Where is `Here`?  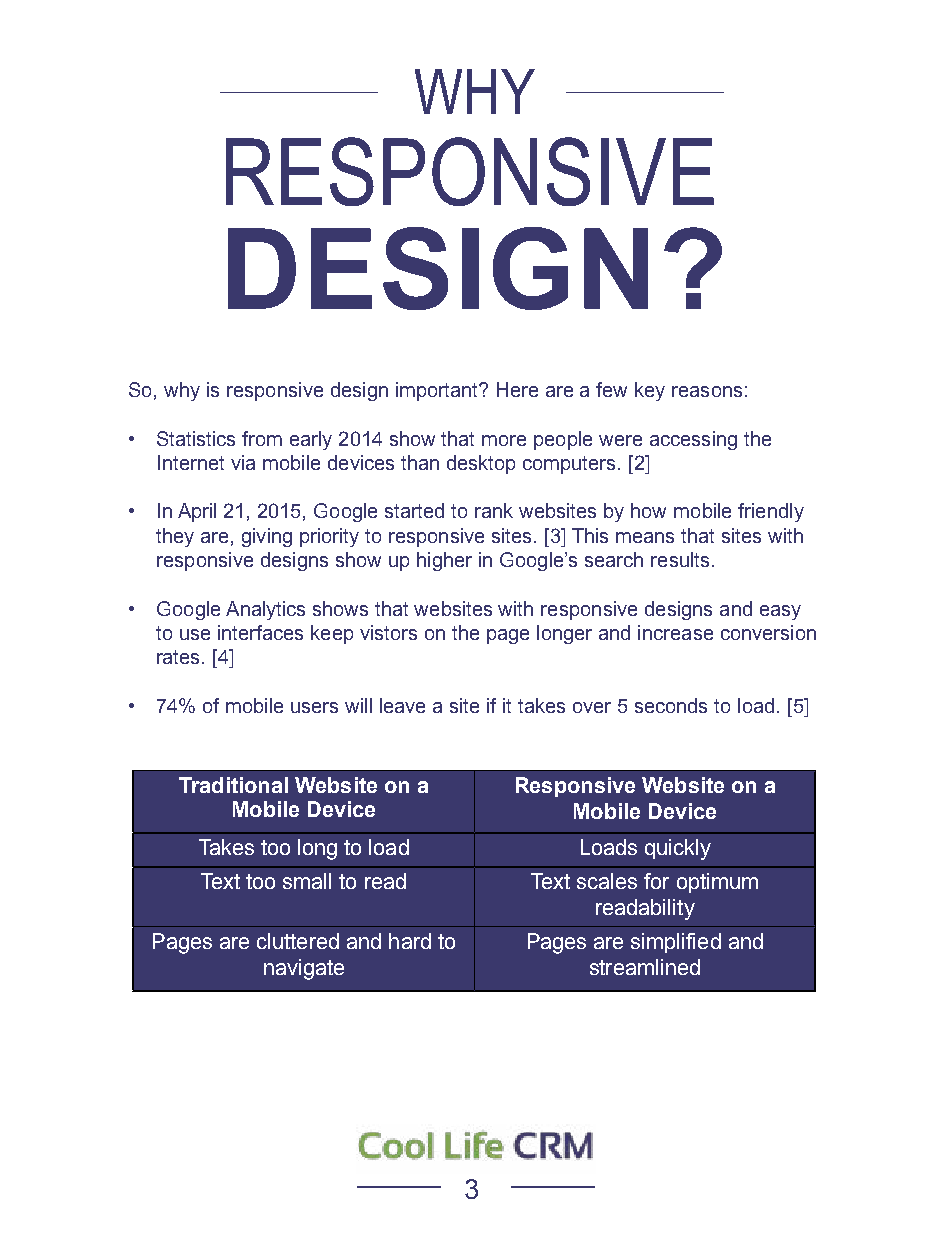
Here is located at coordinates (517, 389).
